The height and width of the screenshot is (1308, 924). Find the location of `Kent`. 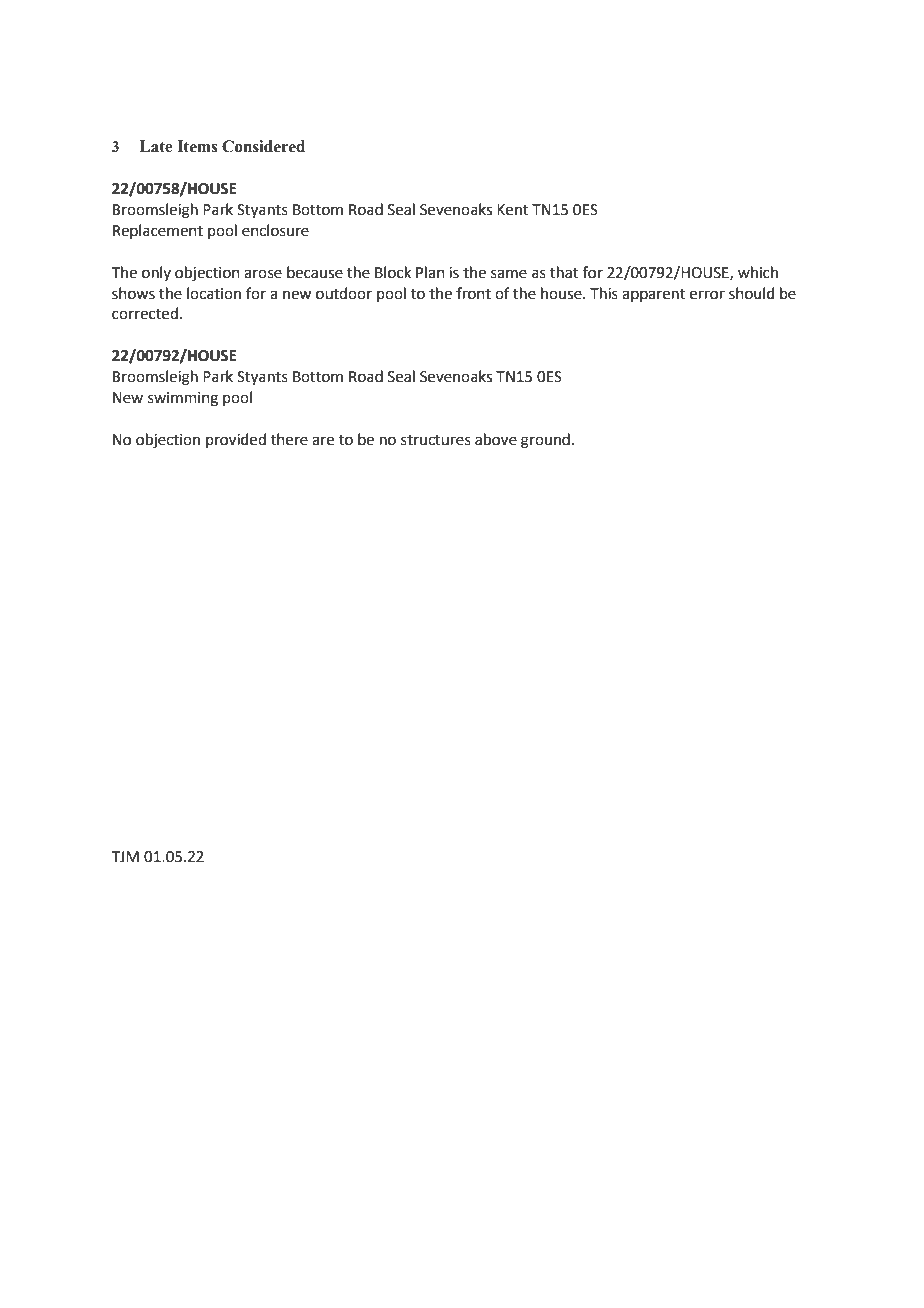

Kent is located at coordinates (513, 210).
